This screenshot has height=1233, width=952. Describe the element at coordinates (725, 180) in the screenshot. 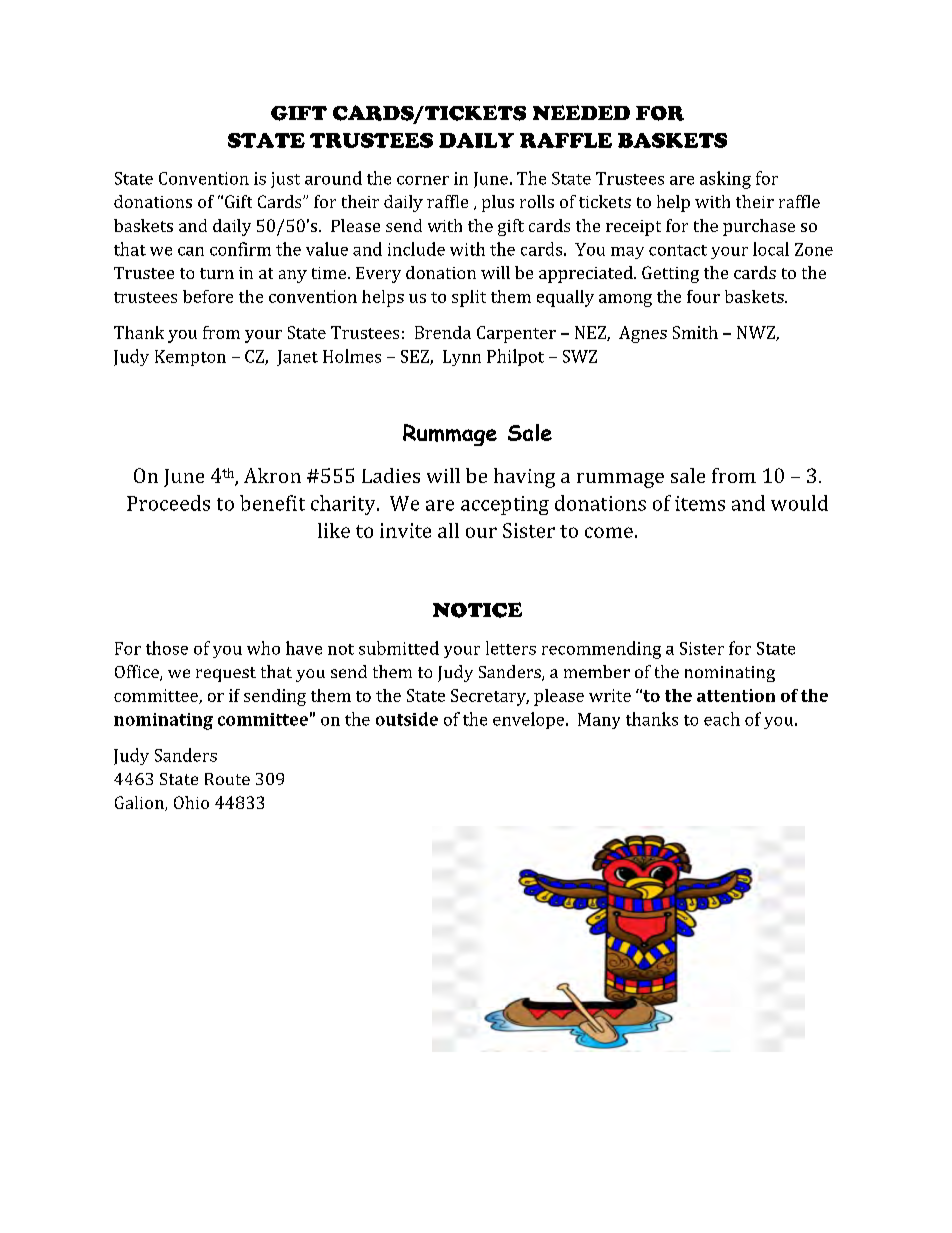

I see `asking` at that location.
